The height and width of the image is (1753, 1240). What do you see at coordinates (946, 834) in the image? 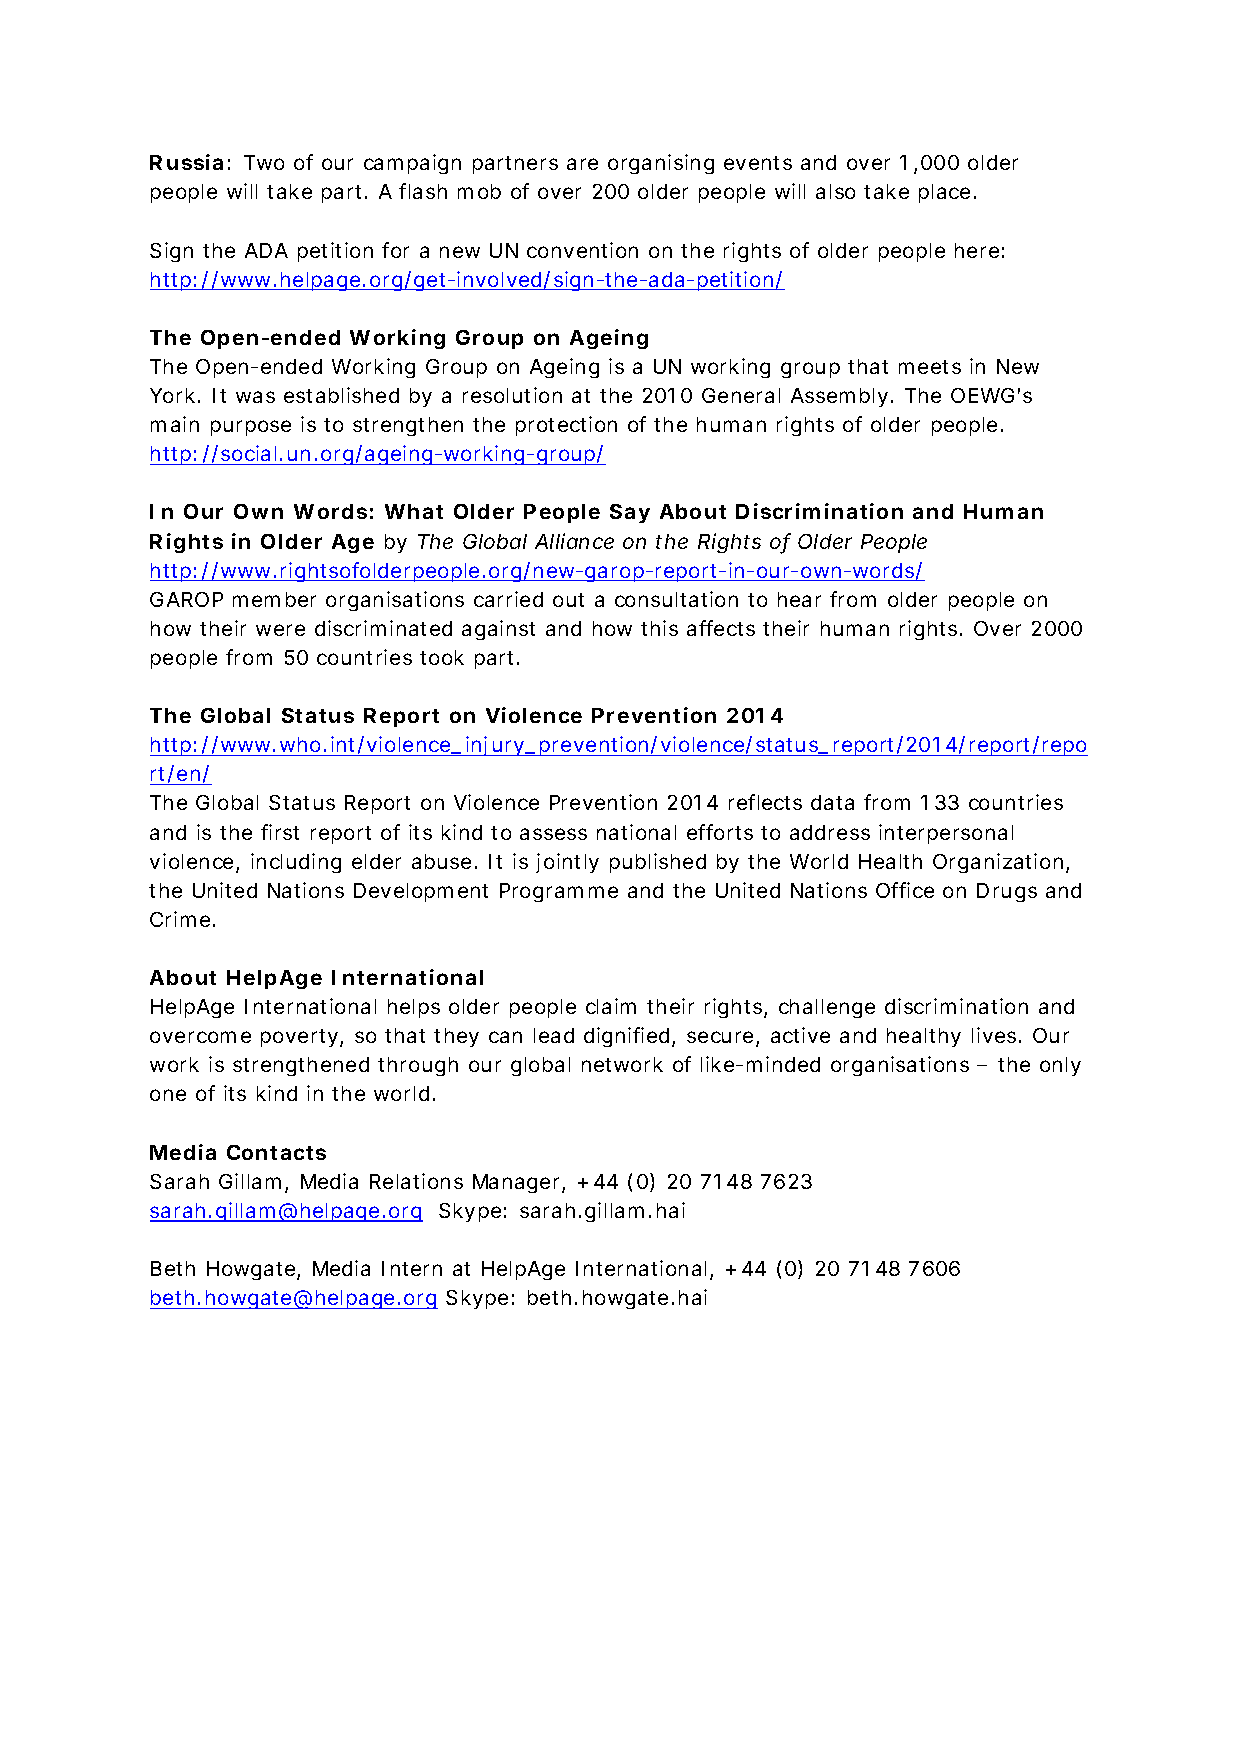
I see `interpersonal` at bounding box center [946, 834].
